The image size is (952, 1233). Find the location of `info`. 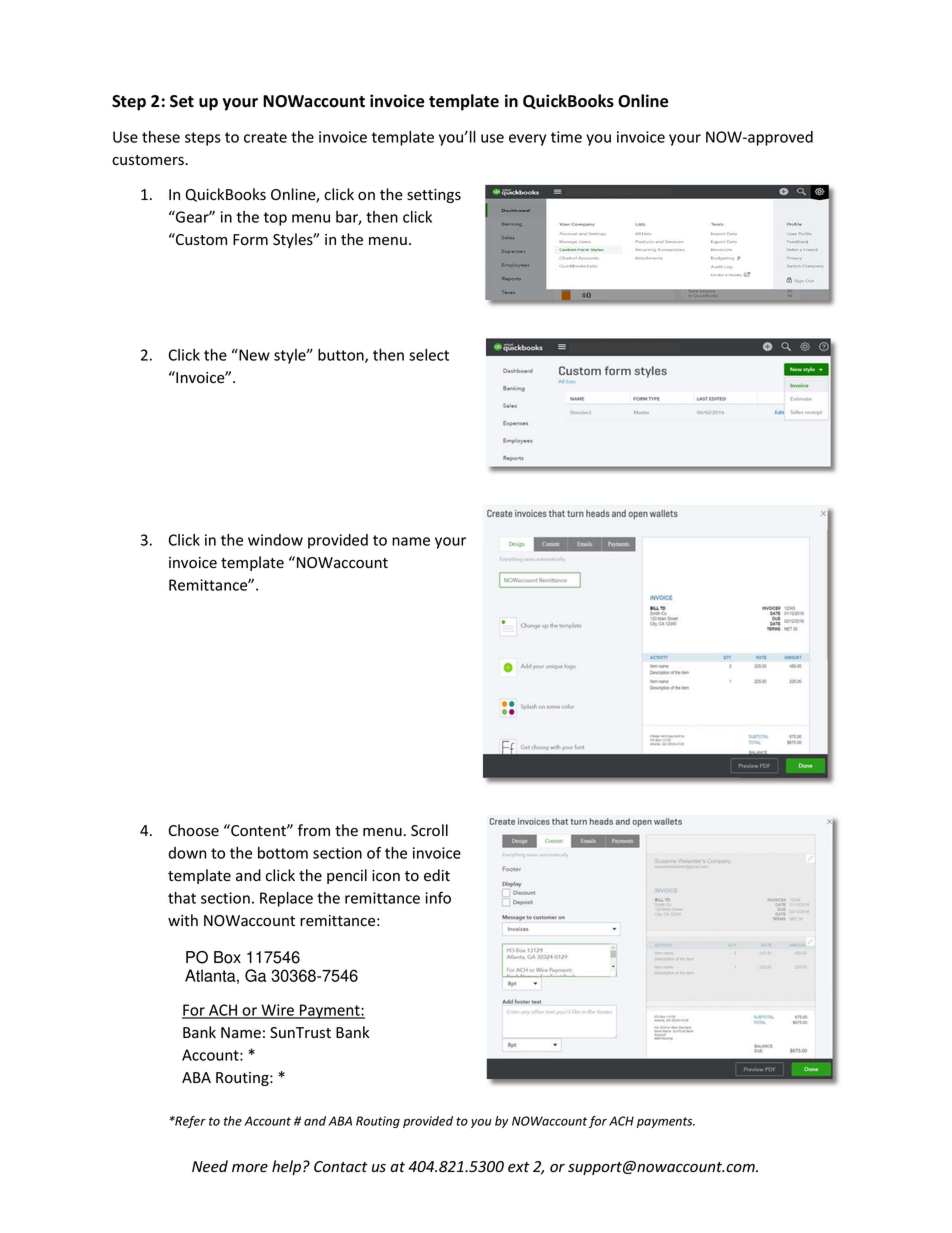

info is located at coordinates (438, 897).
